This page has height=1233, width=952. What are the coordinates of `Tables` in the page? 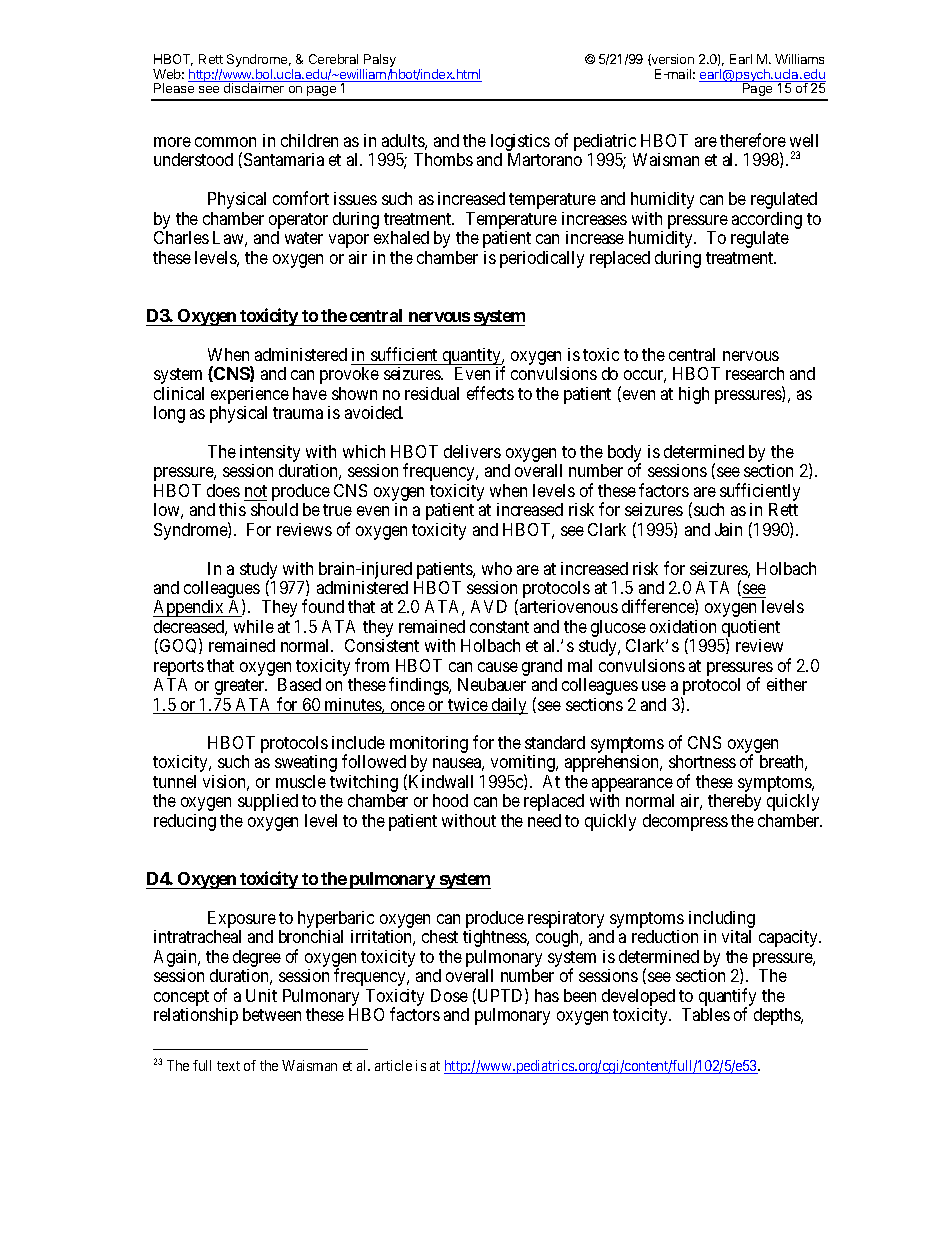 It's located at (706, 1014).
